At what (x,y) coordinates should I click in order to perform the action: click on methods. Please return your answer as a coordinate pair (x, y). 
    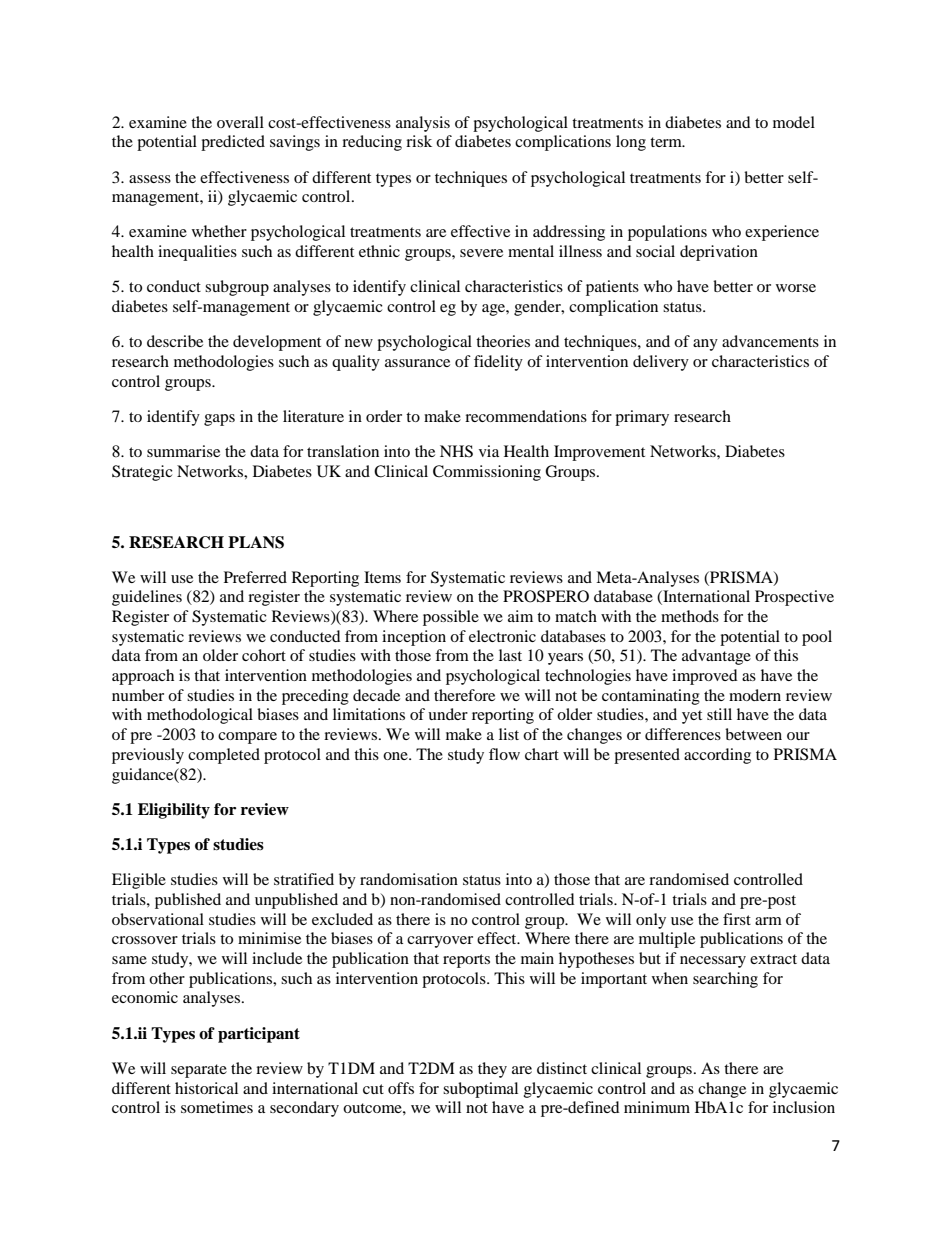
    Looking at the image, I should click on (690, 616).
